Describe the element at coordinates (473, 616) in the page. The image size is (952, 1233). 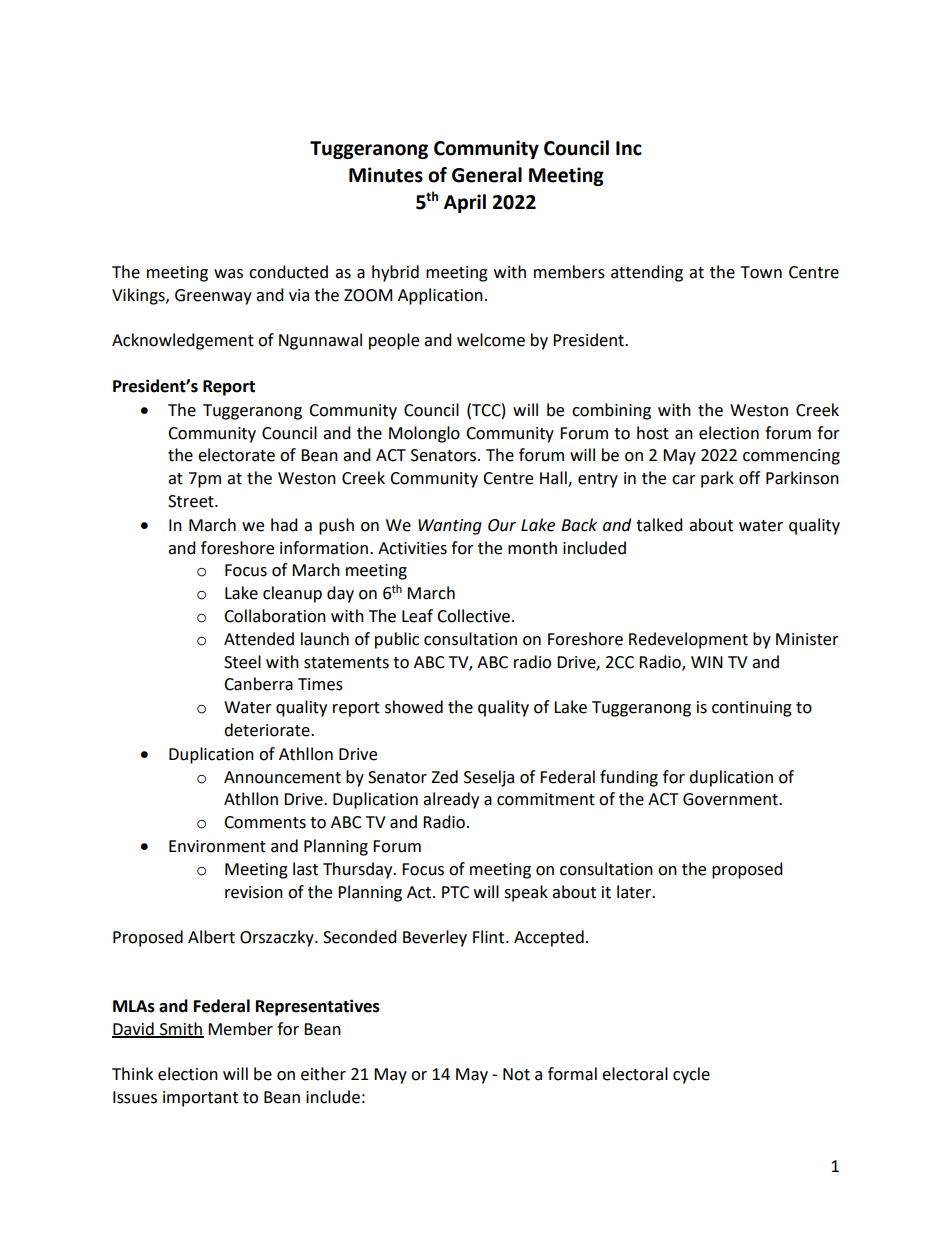
I see `Collective` at that location.
